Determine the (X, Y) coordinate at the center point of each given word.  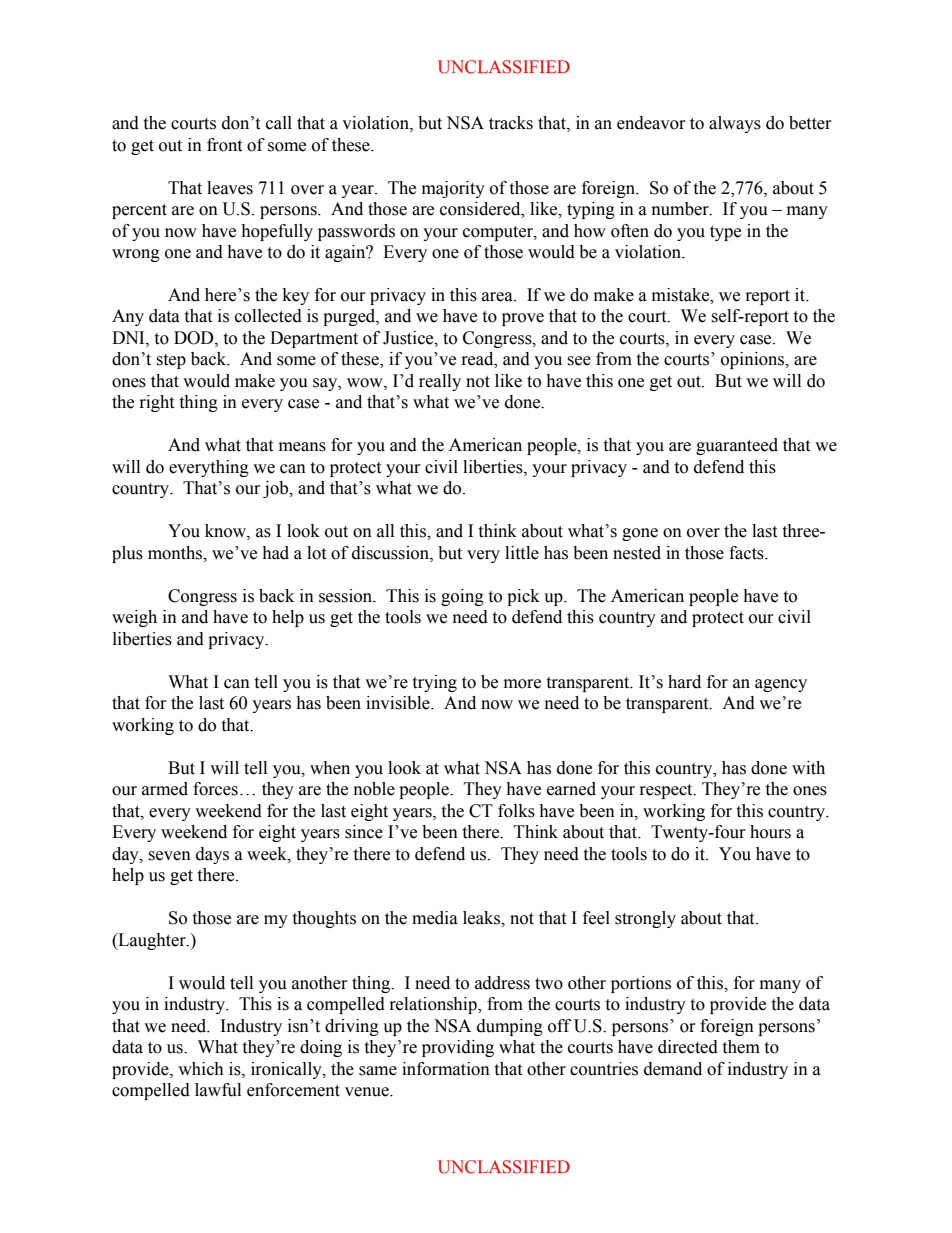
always (735, 124)
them (741, 1047)
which (201, 1069)
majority (453, 189)
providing (458, 1048)
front (224, 145)
